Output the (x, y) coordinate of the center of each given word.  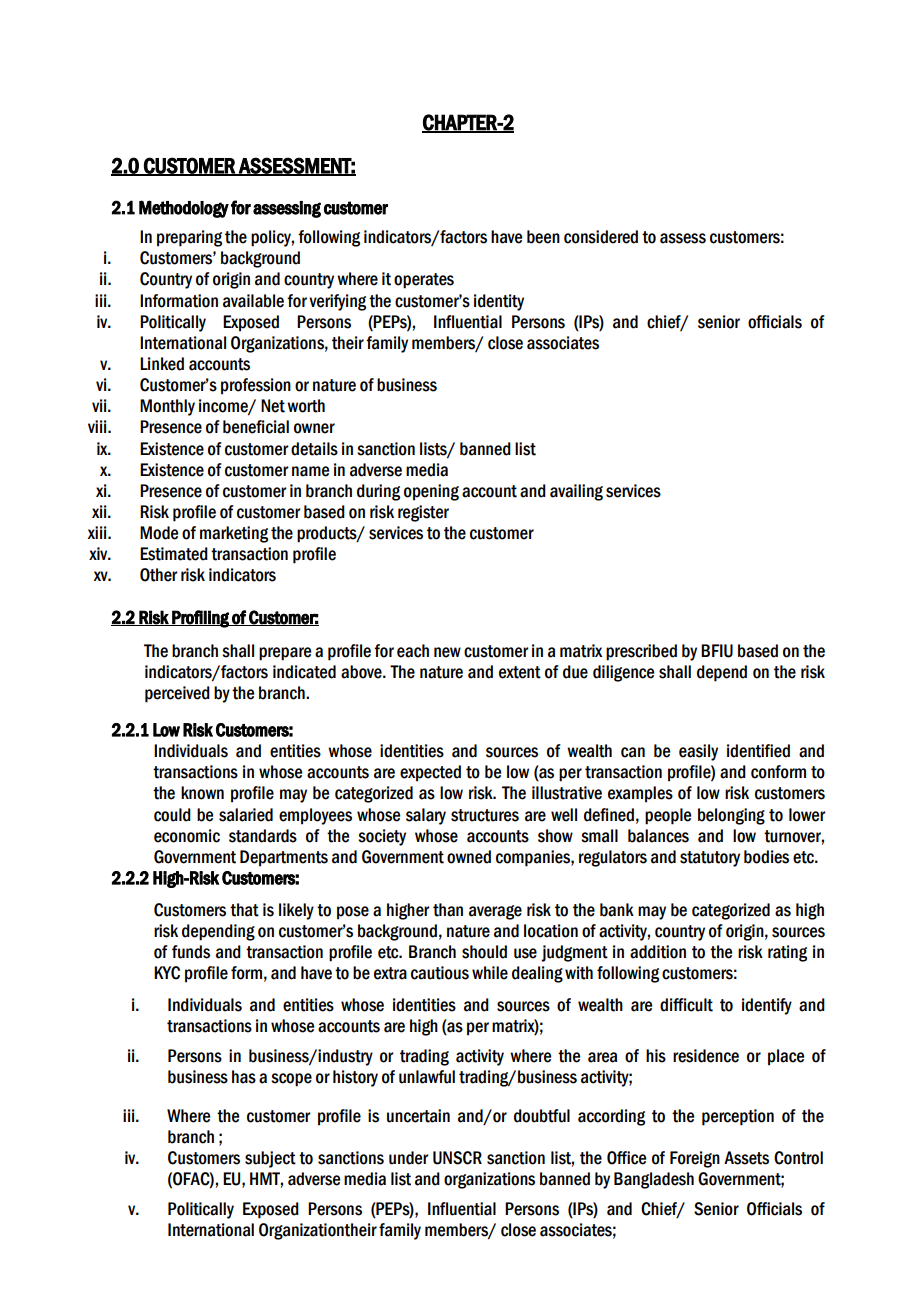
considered (601, 237)
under (409, 1158)
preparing (189, 238)
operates (424, 281)
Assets (746, 1158)
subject (270, 1159)
